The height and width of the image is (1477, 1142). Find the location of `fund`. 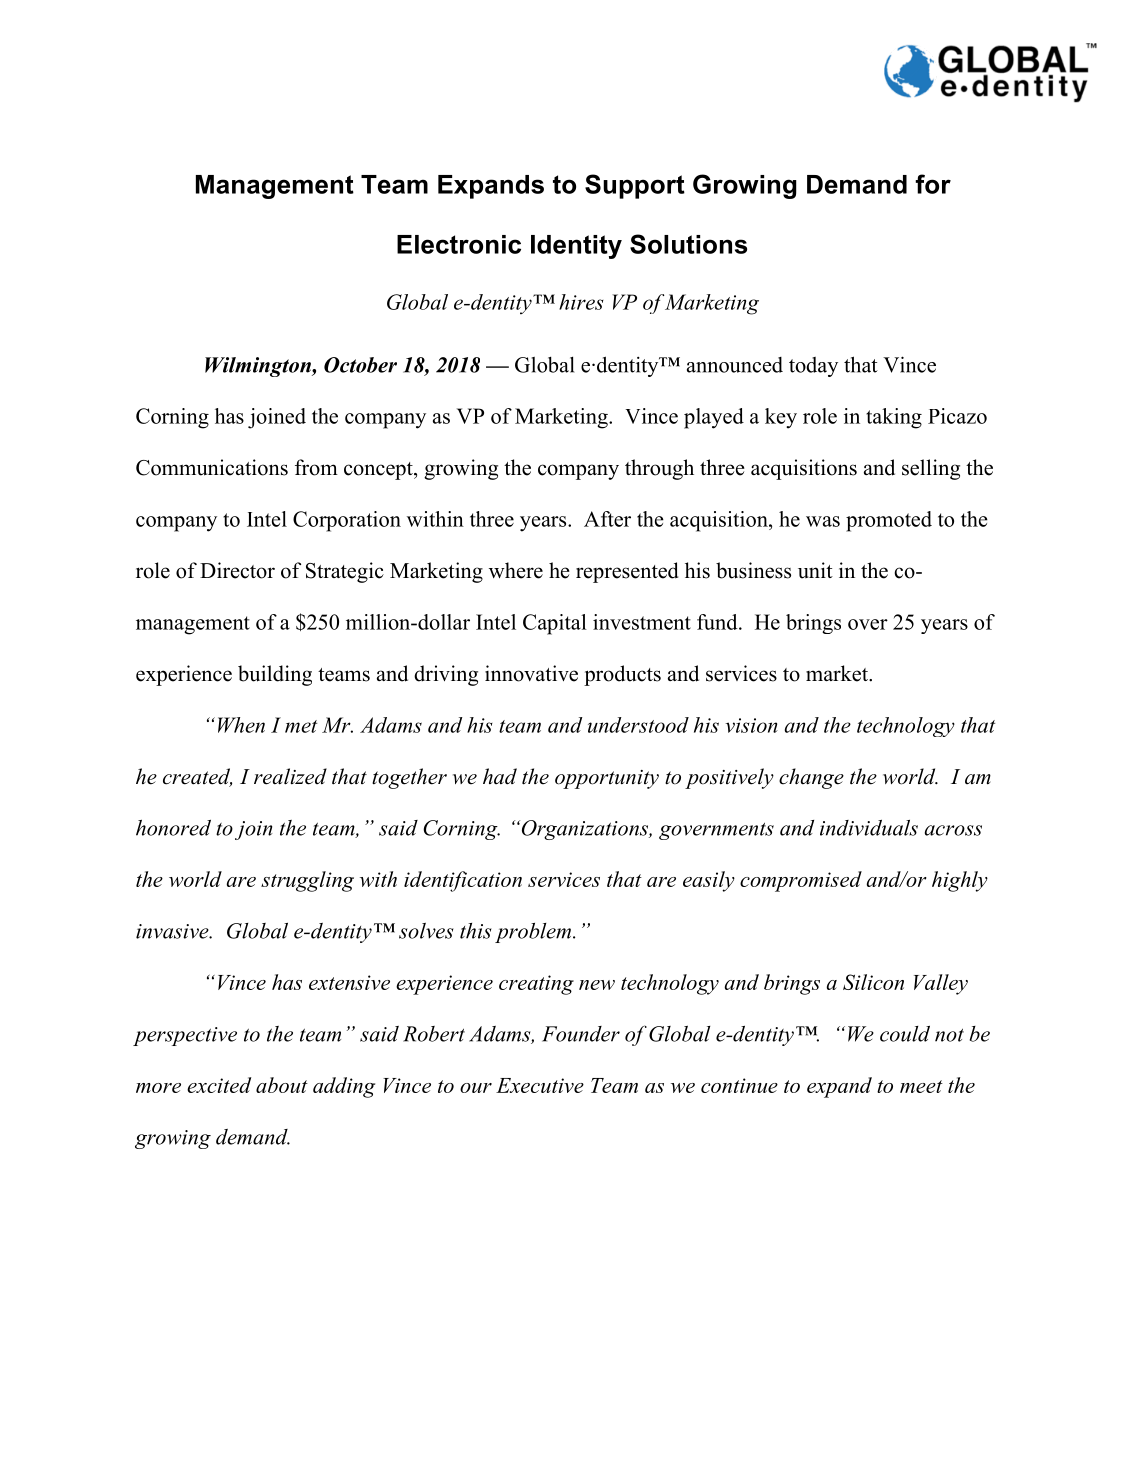

fund is located at coordinates (718, 622).
